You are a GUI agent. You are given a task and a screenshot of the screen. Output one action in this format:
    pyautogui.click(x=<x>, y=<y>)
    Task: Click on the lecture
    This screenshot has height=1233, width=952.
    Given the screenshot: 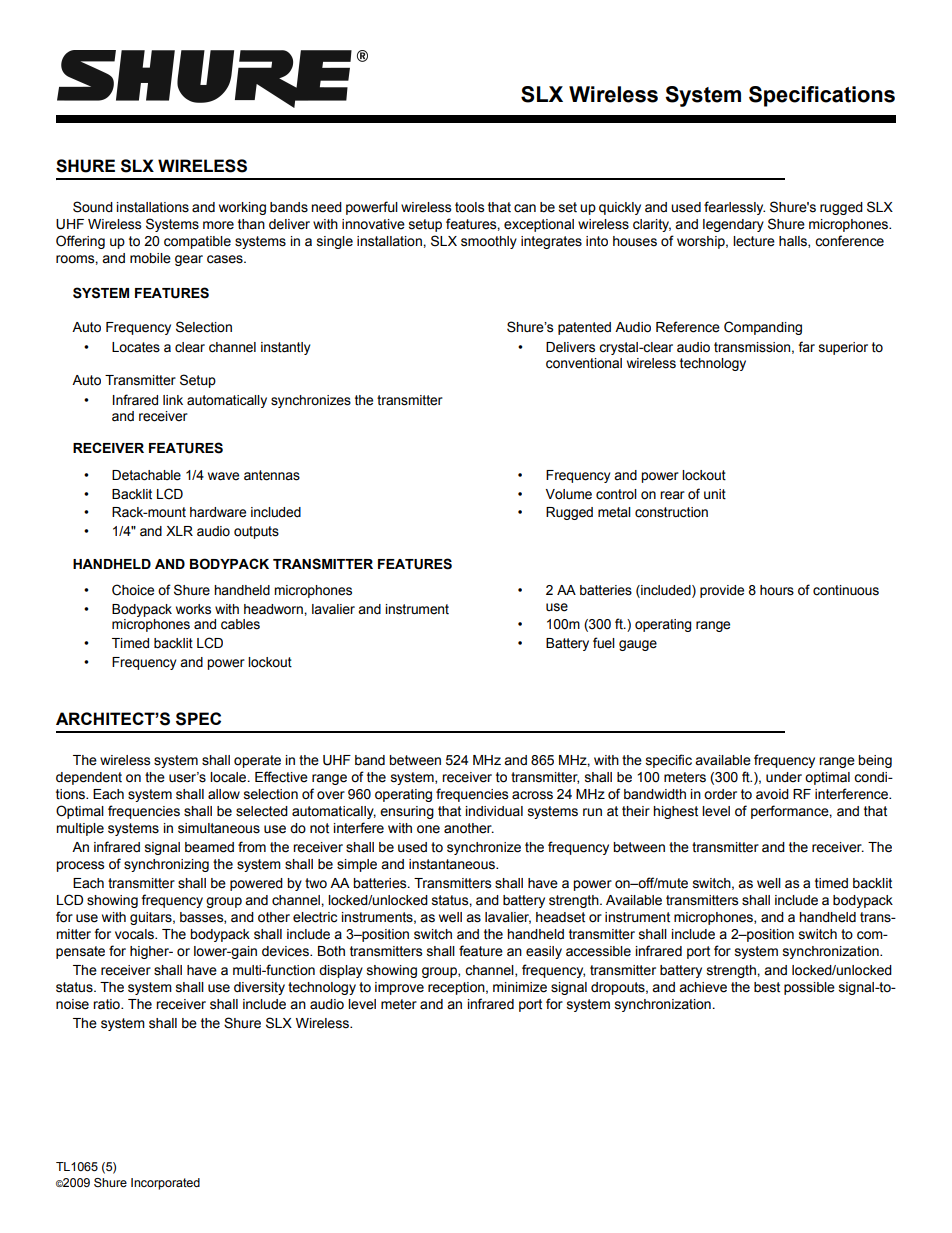 What is the action you would take?
    pyautogui.click(x=754, y=241)
